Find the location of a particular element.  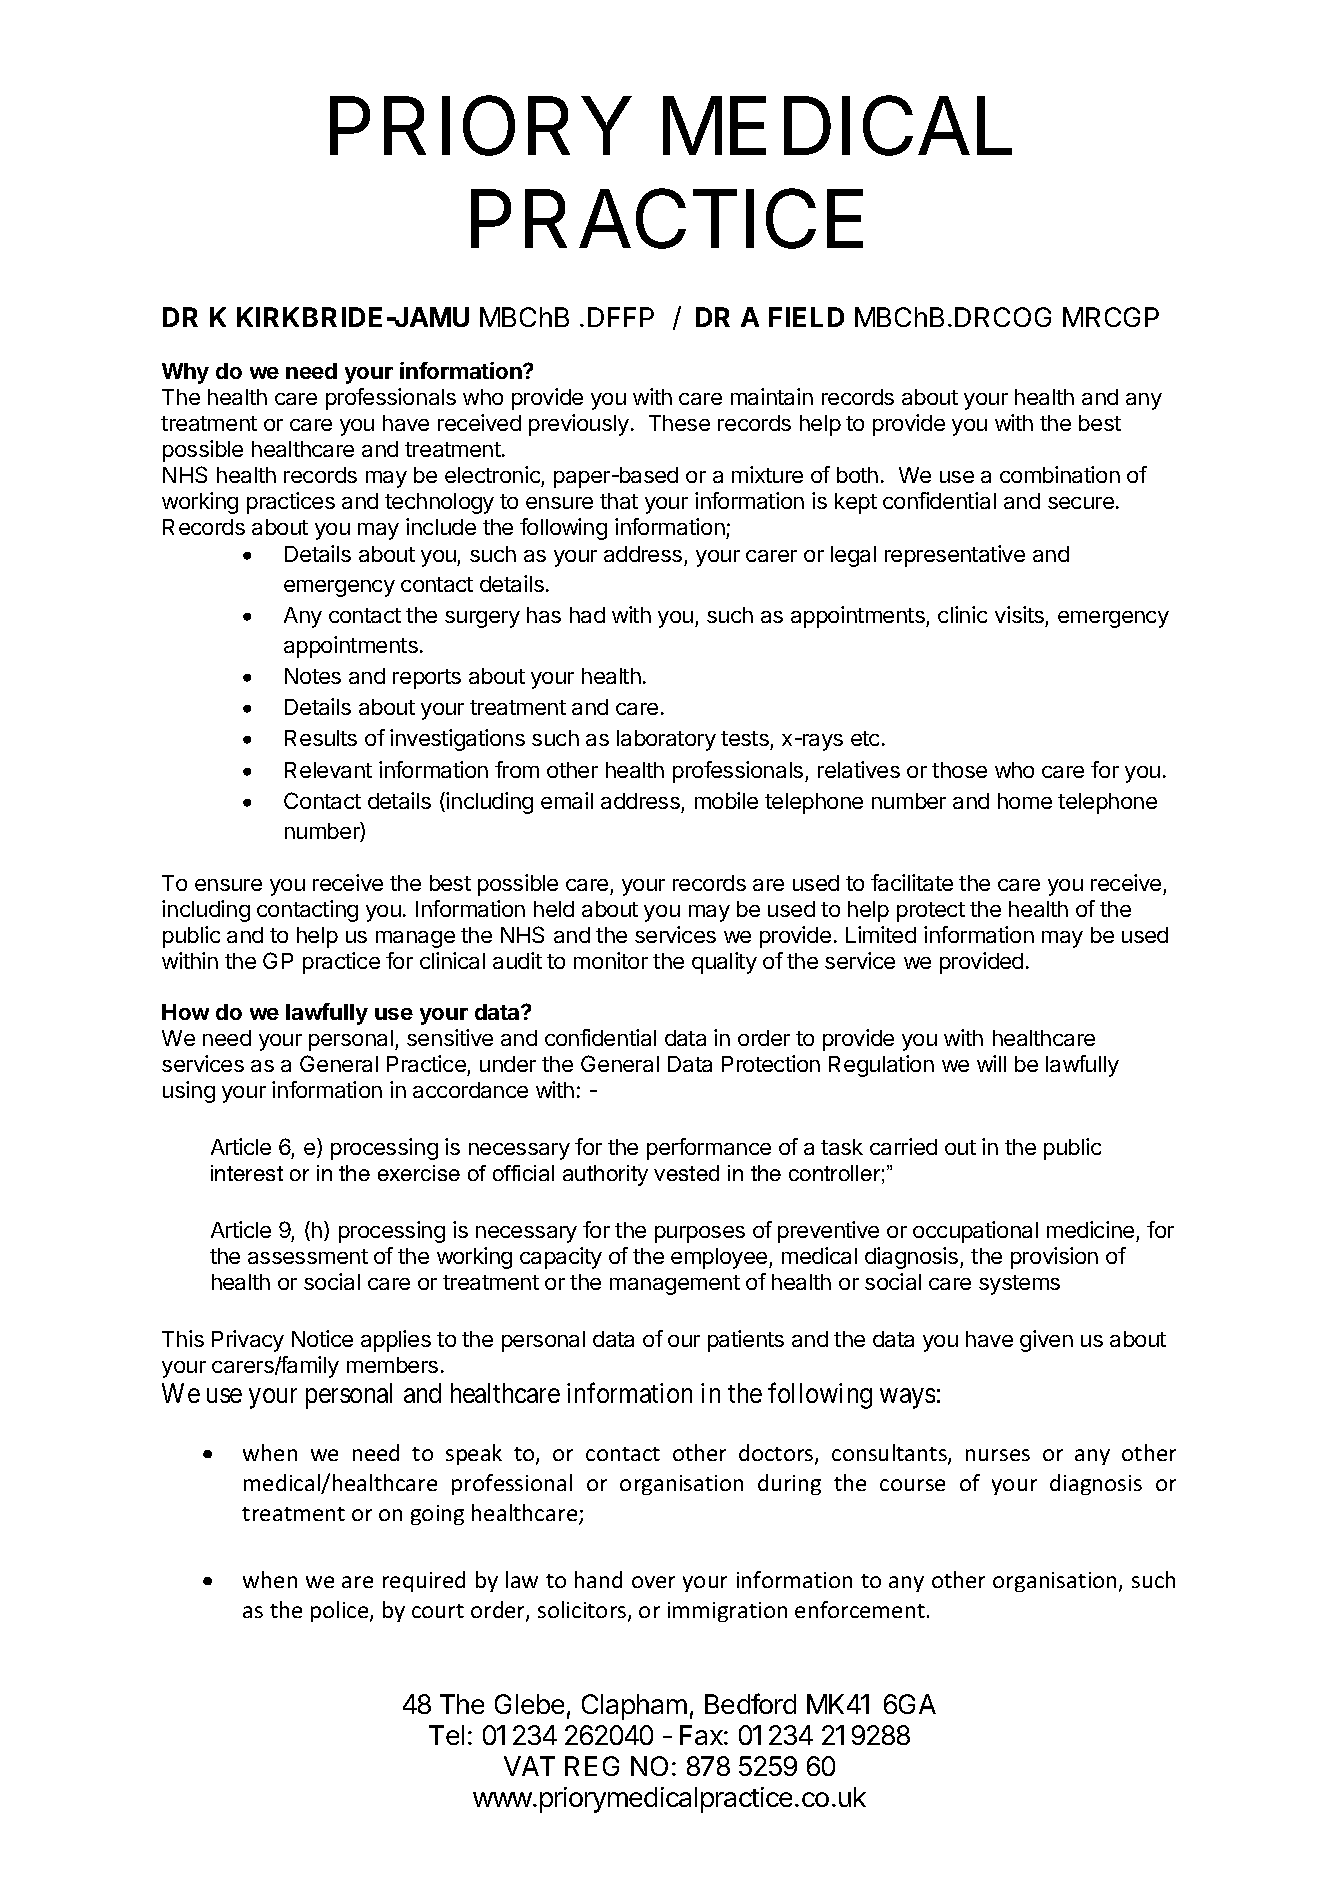

authority is located at coordinates (605, 1175).
